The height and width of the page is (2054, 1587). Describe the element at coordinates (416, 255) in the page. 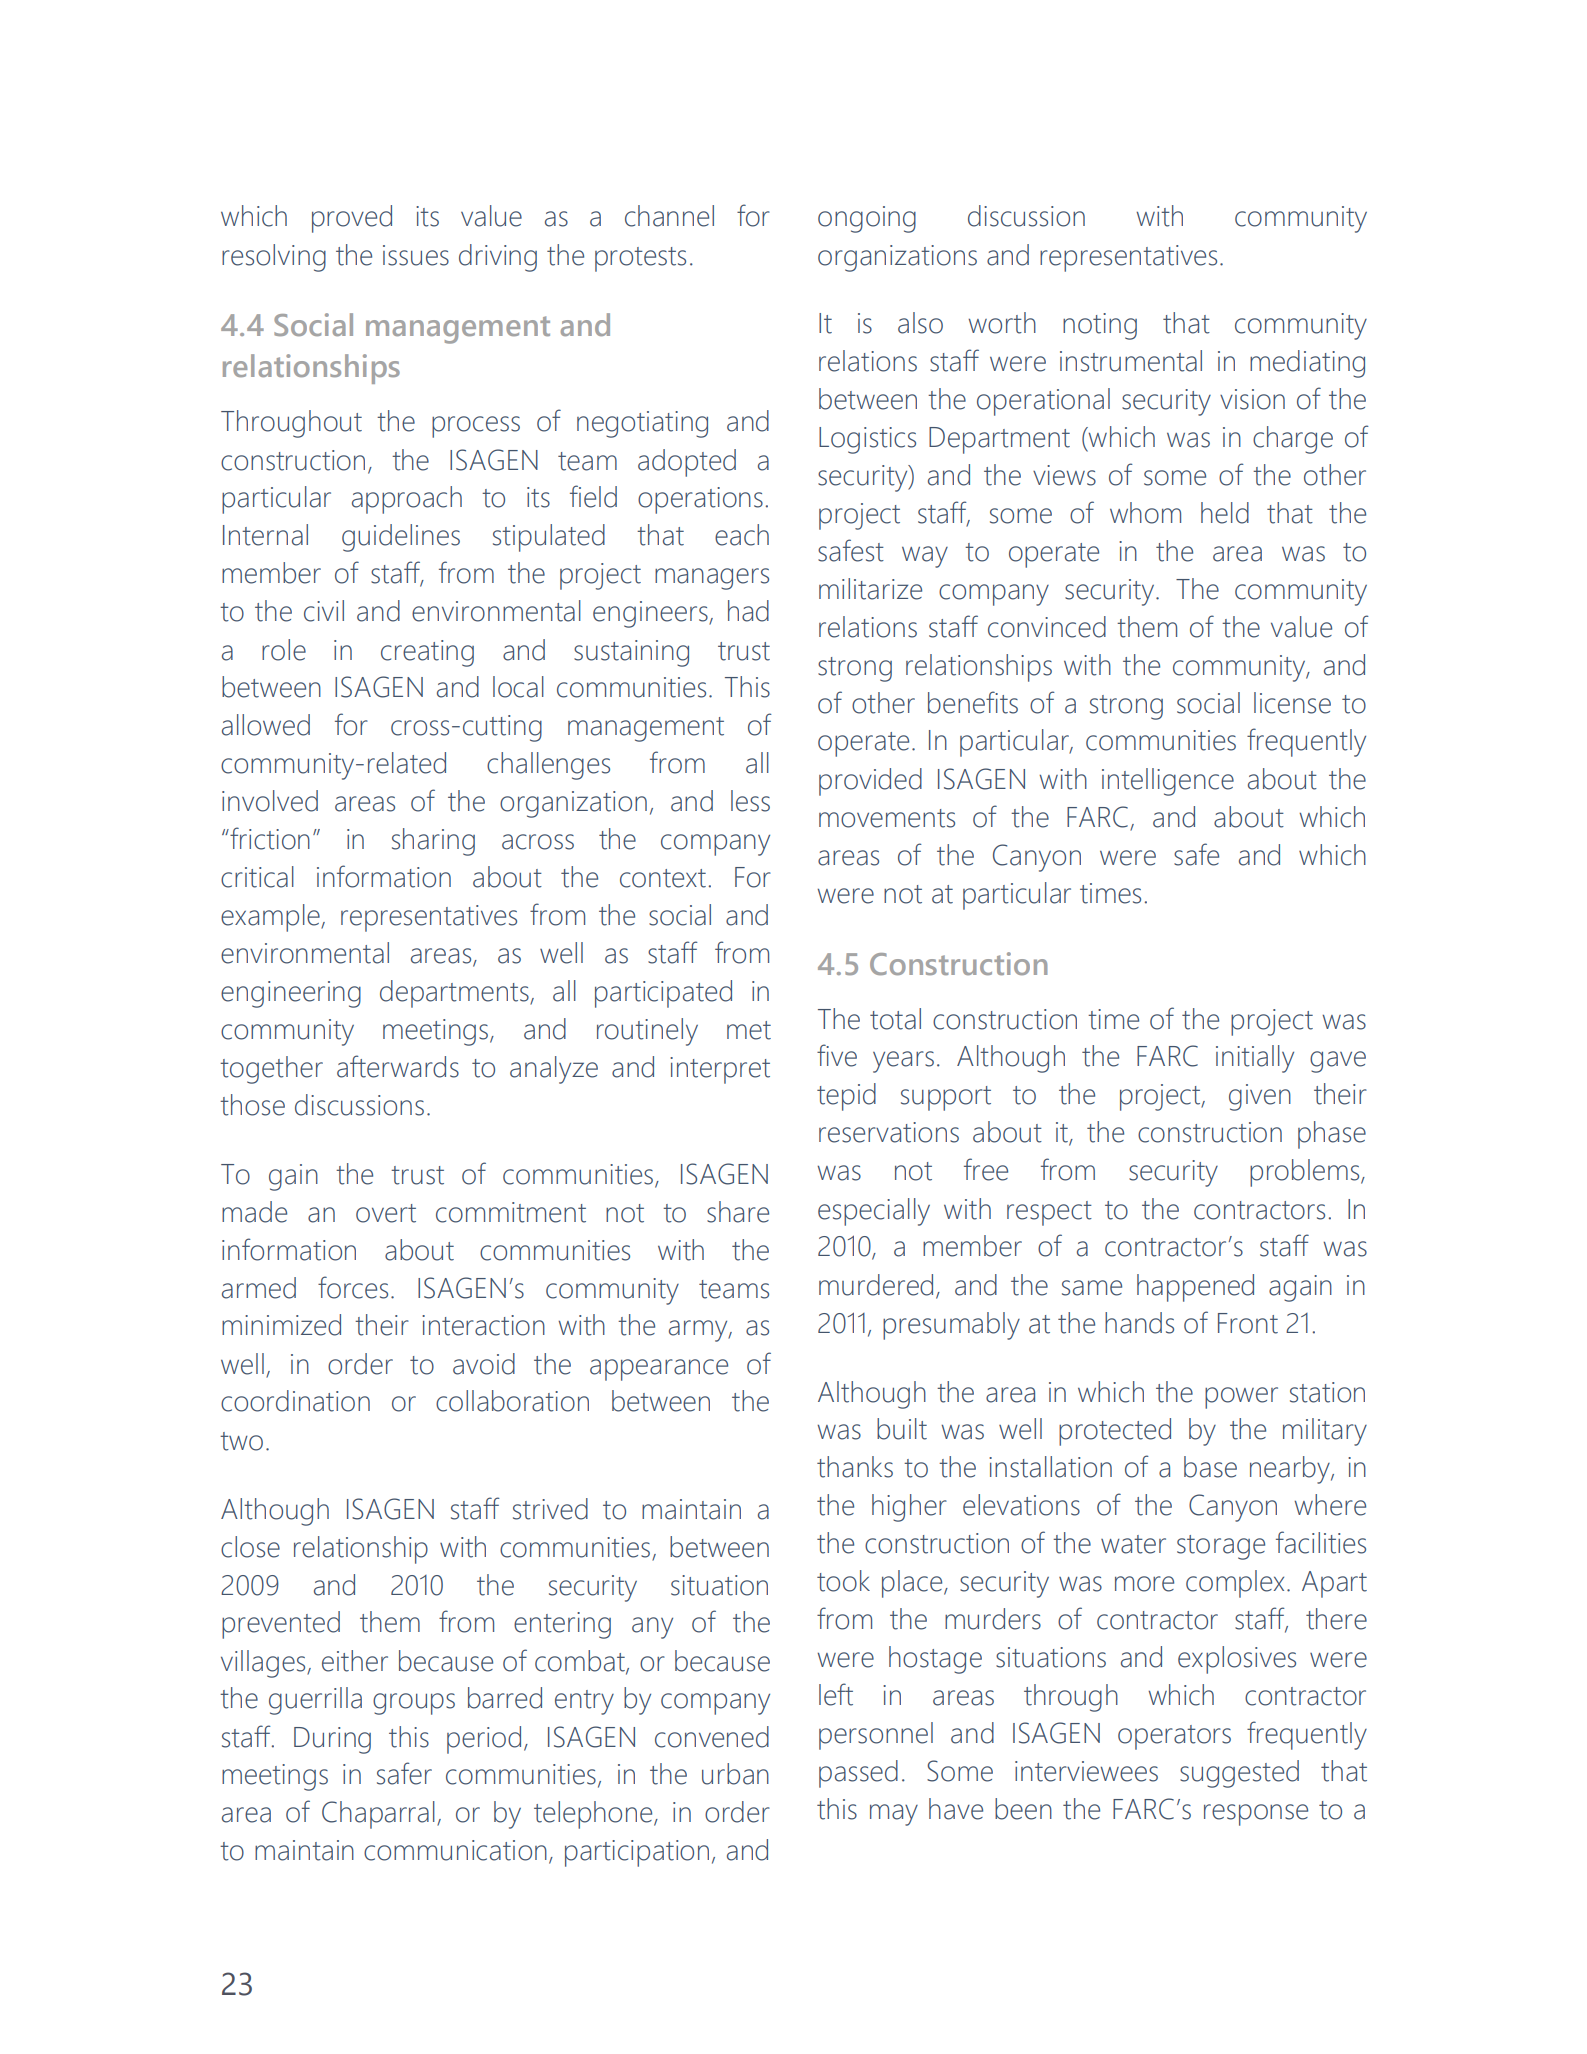

I see `issues` at that location.
